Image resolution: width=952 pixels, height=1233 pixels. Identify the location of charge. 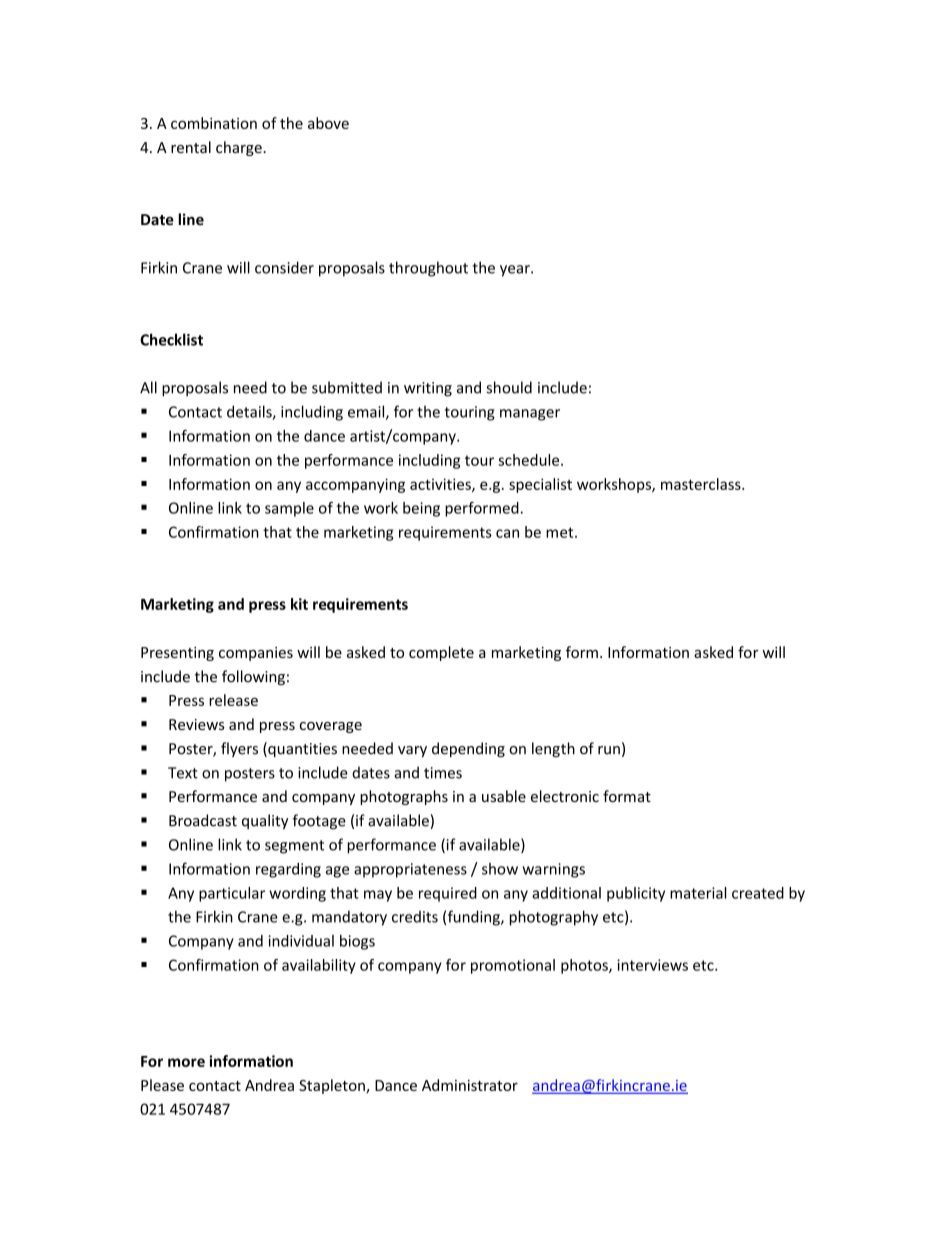
(239, 148).
